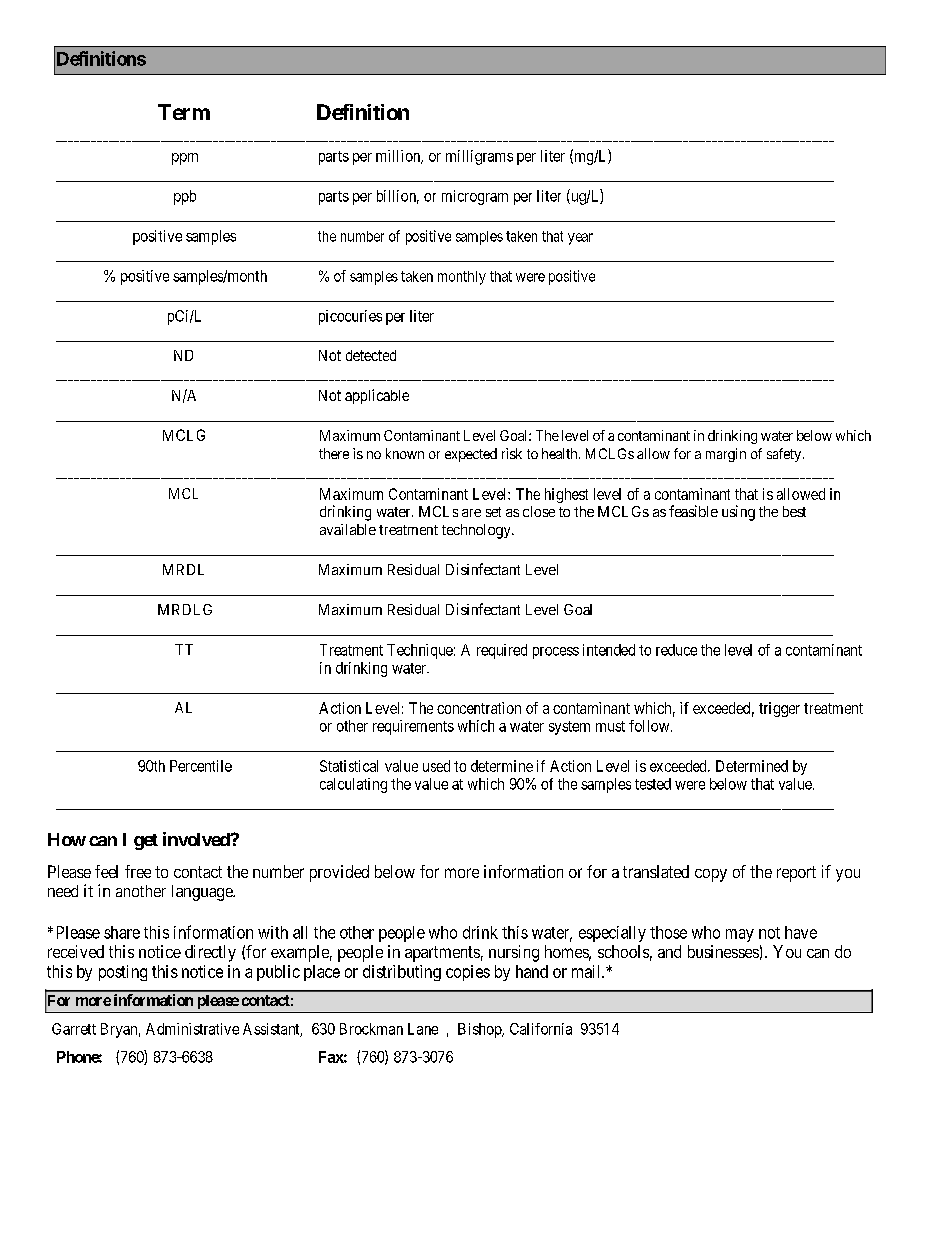  What do you see at coordinates (475, 197) in the document?
I see `microgram` at bounding box center [475, 197].
